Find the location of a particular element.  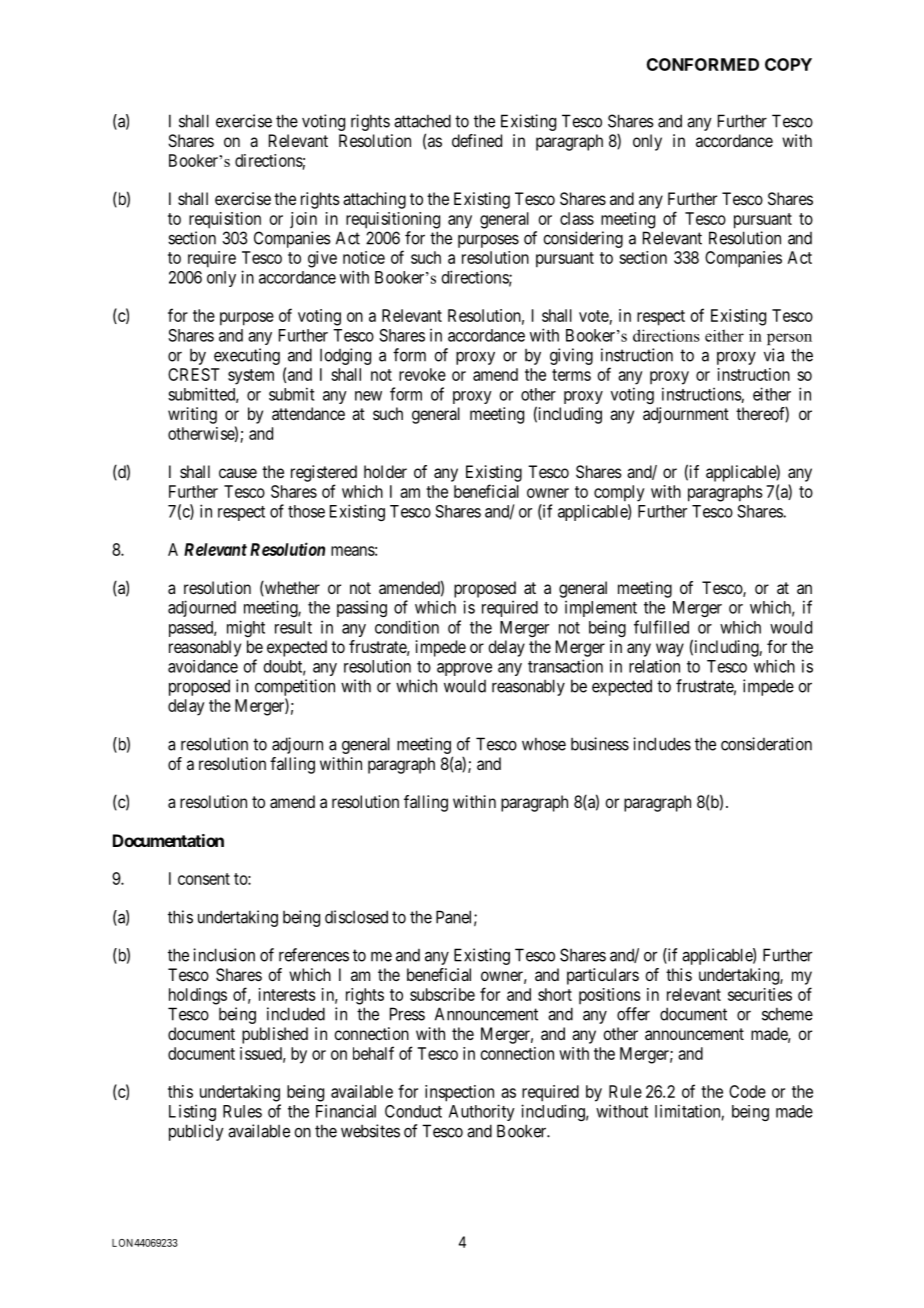

revoke is located at coordinates (422, 374).
